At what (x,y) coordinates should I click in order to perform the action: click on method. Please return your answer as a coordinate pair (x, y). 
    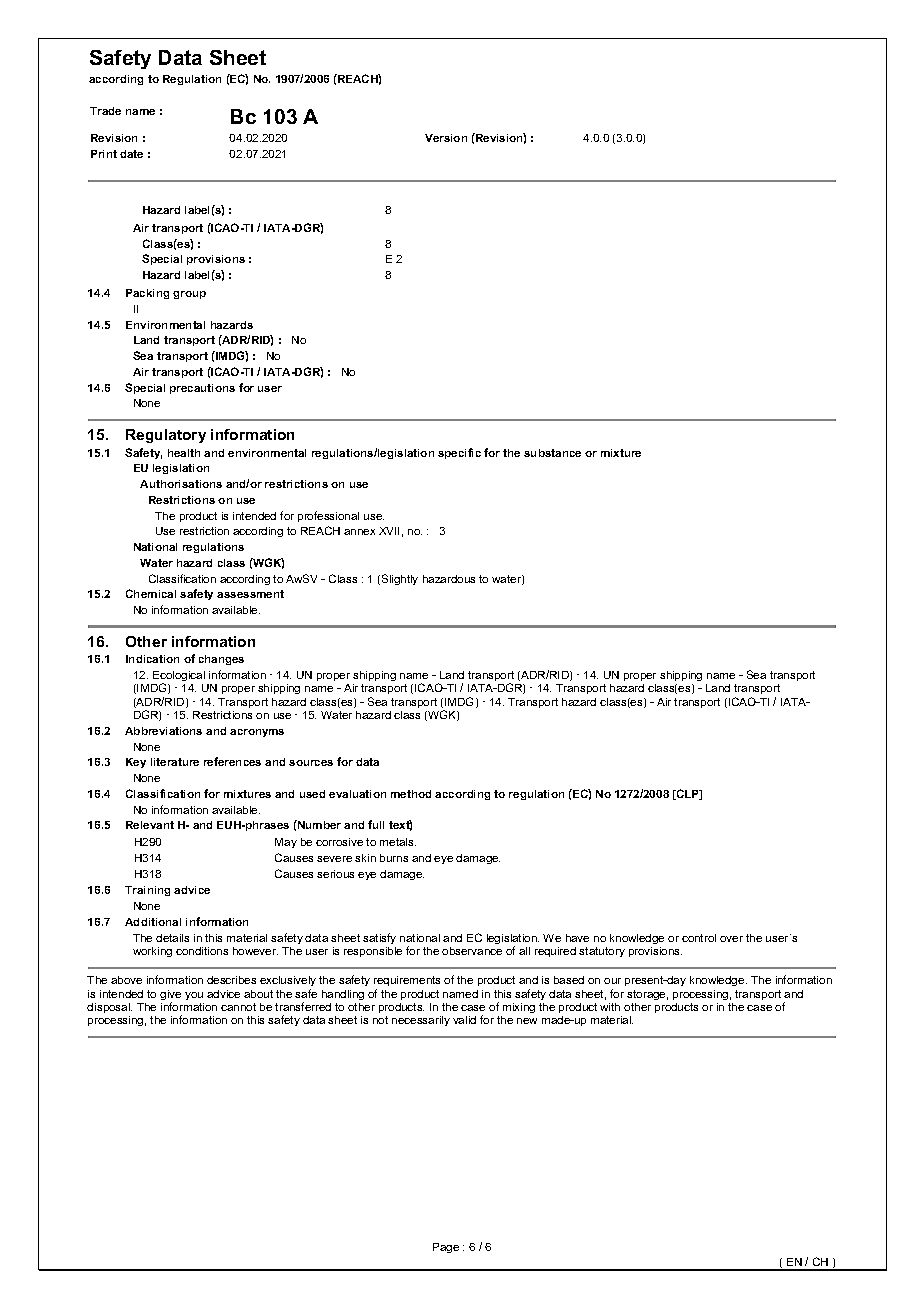
    Looking at the image, I should click on (411, 794).
